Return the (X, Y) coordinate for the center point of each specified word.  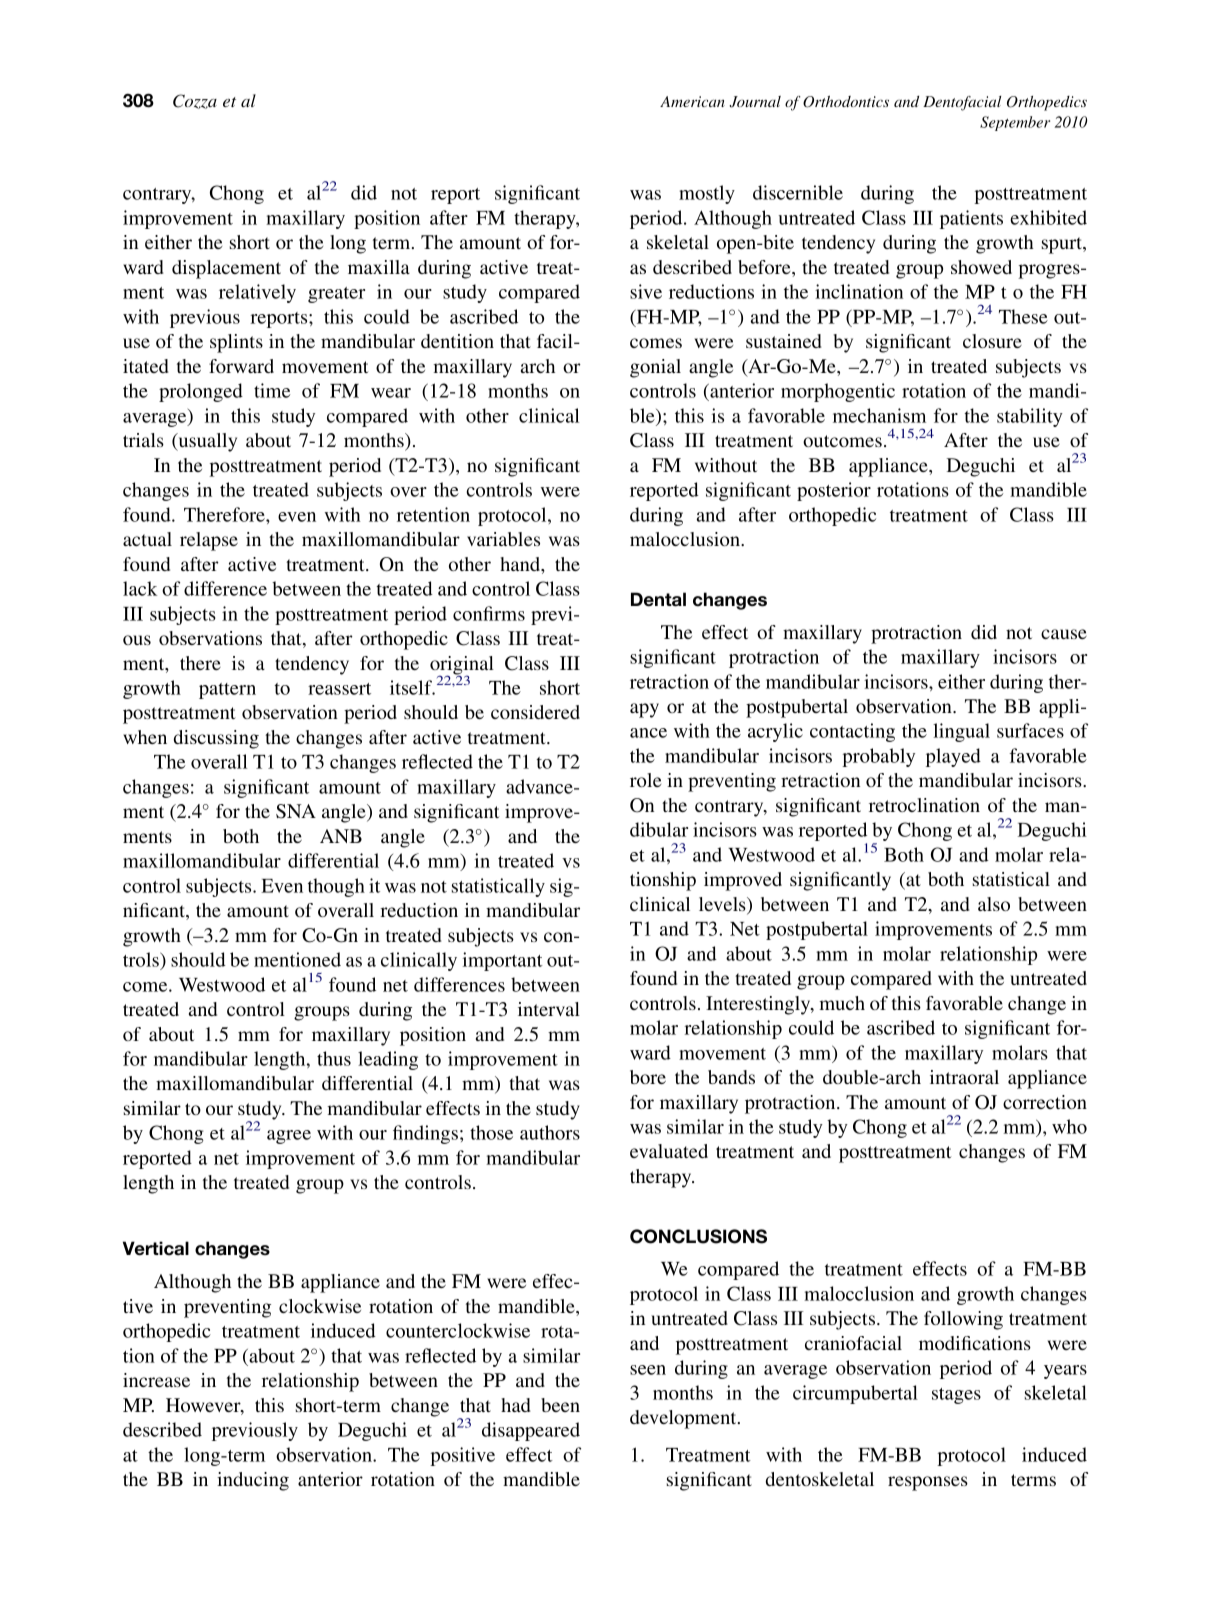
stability (1030, 417)
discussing (216, 739)
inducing (253, 1481)
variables (503, 539)
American (692, 101)
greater (336, 295)
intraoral (964, 1077)
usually (206, 442)
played (953, 757)
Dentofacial (962, 103)
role (645, 780)
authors (550, 1132)
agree (289, 1137)
